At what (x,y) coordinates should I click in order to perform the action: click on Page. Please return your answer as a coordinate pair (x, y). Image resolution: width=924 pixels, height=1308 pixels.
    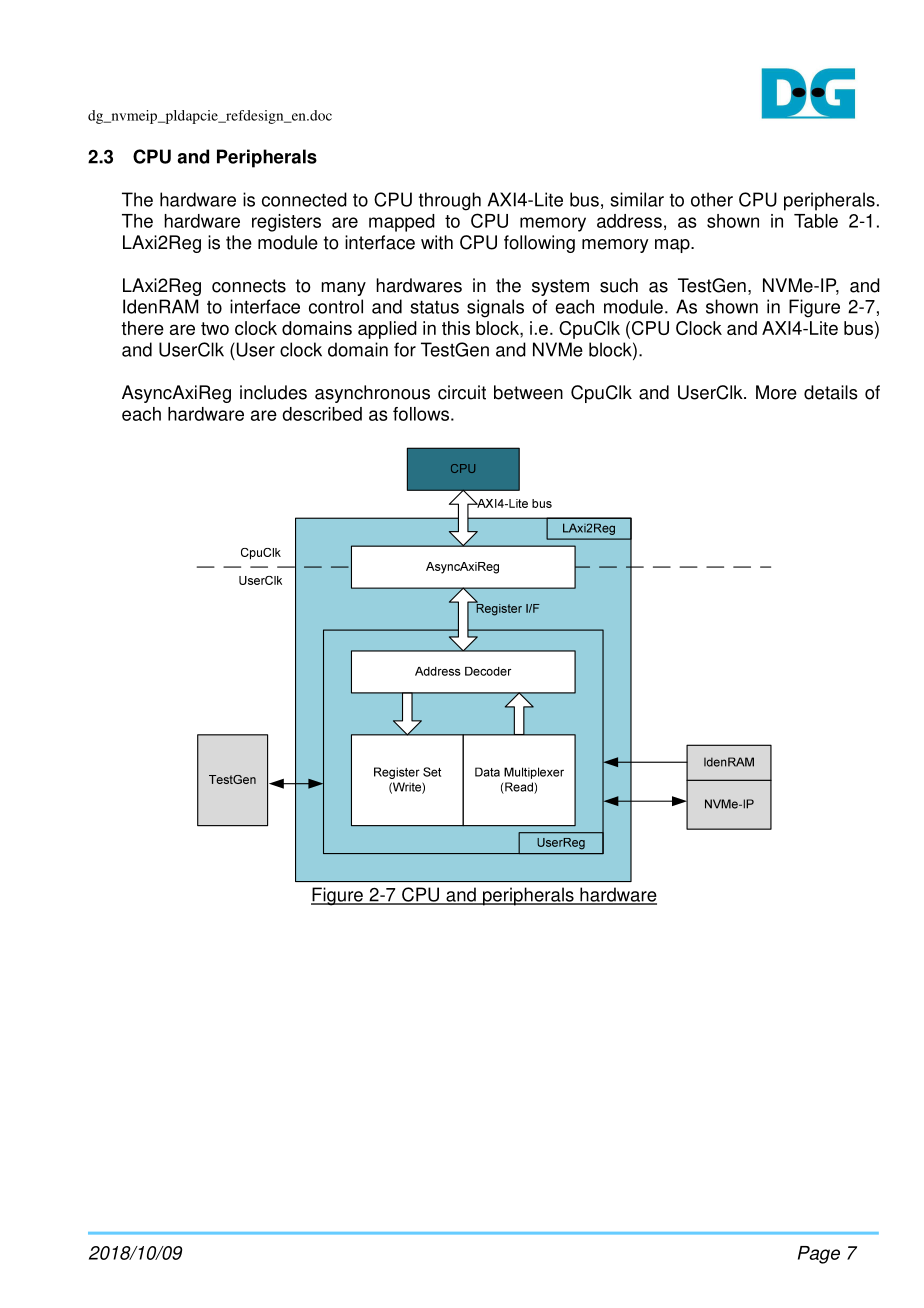
    Looking at the image, I should click on (819, 1255).
